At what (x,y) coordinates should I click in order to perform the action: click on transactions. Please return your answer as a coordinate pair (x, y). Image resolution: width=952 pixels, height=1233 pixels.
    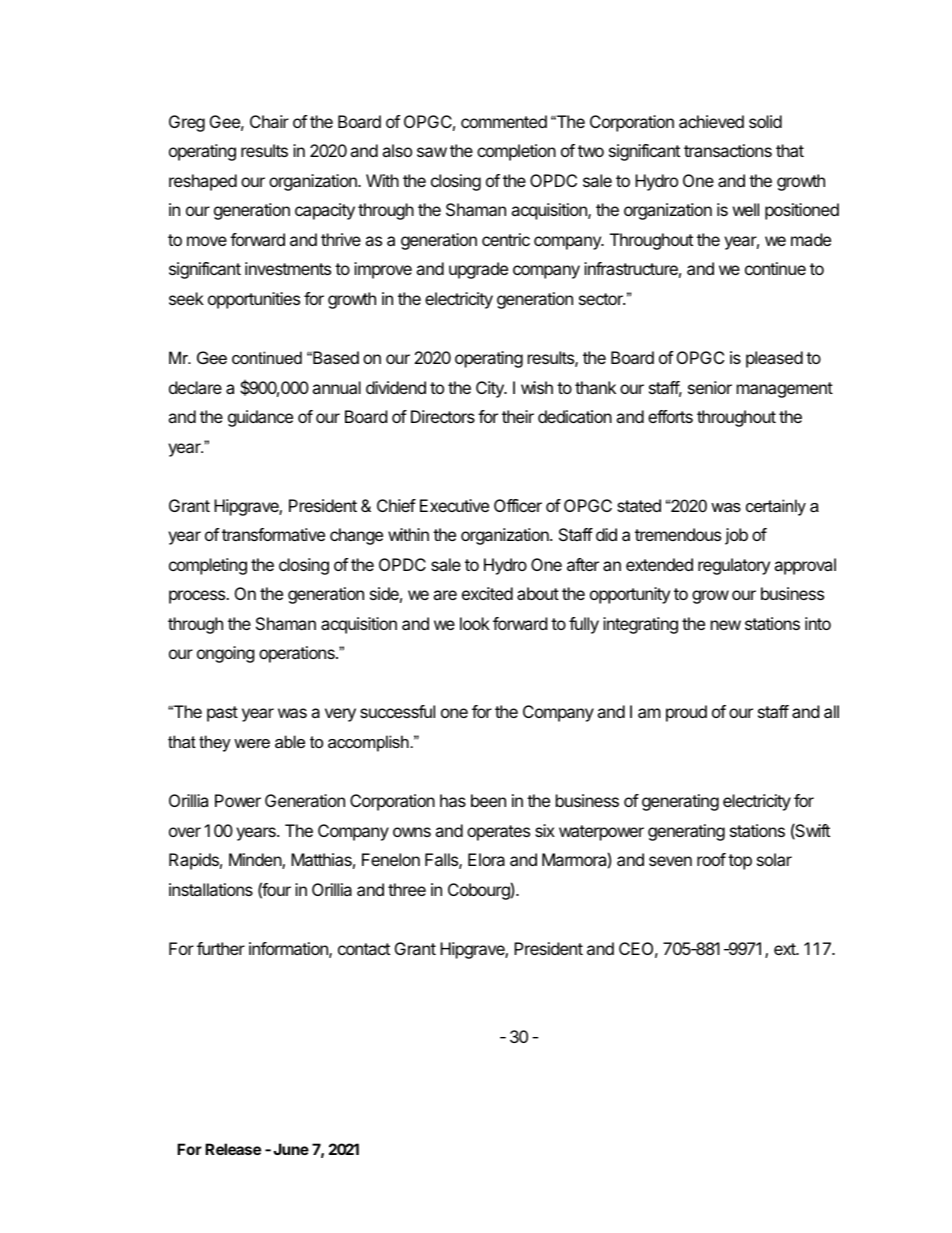
    Looking at the image, I should click on (728, 150).
